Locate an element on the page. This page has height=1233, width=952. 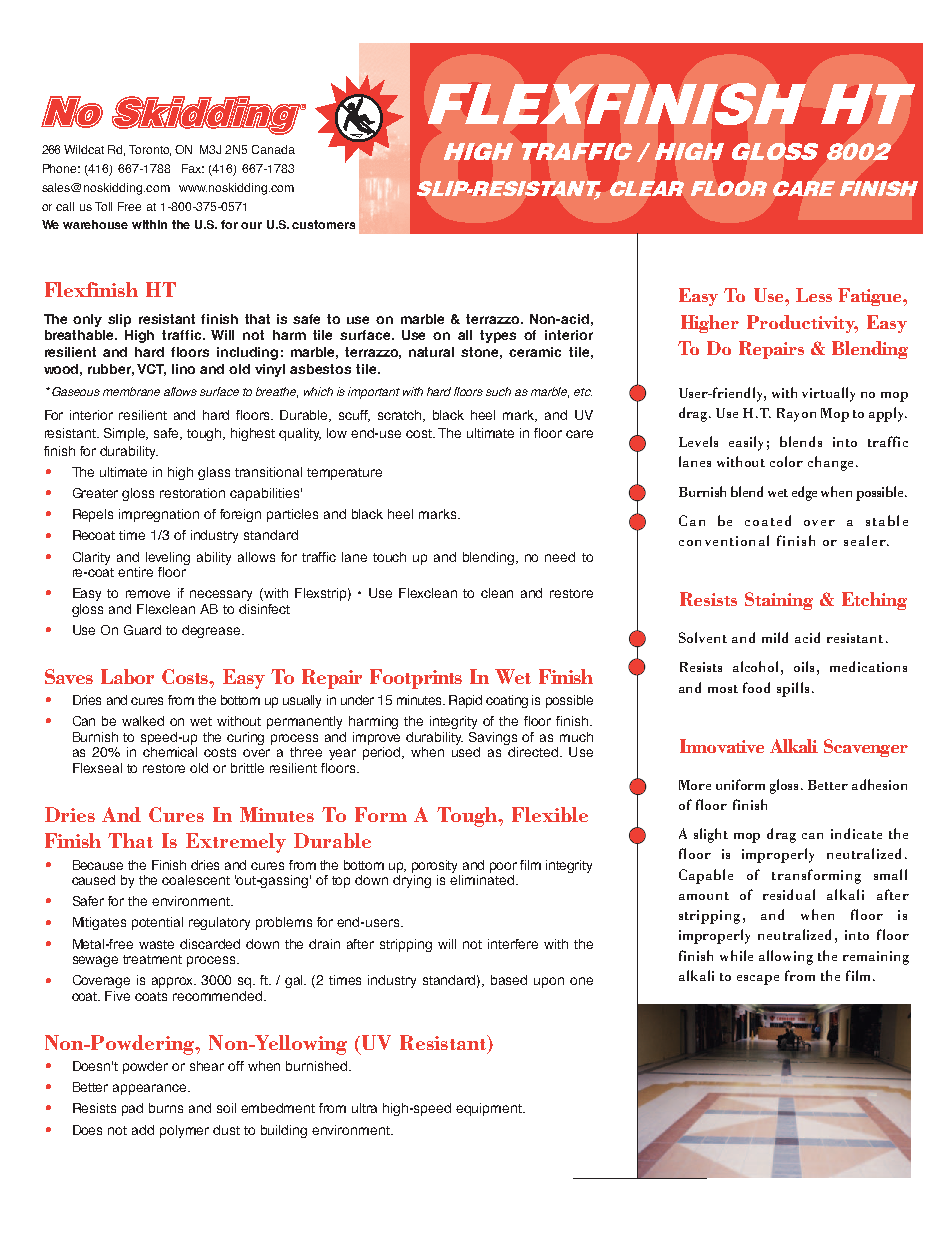
Toronto is located at coordinates (150, 150).
